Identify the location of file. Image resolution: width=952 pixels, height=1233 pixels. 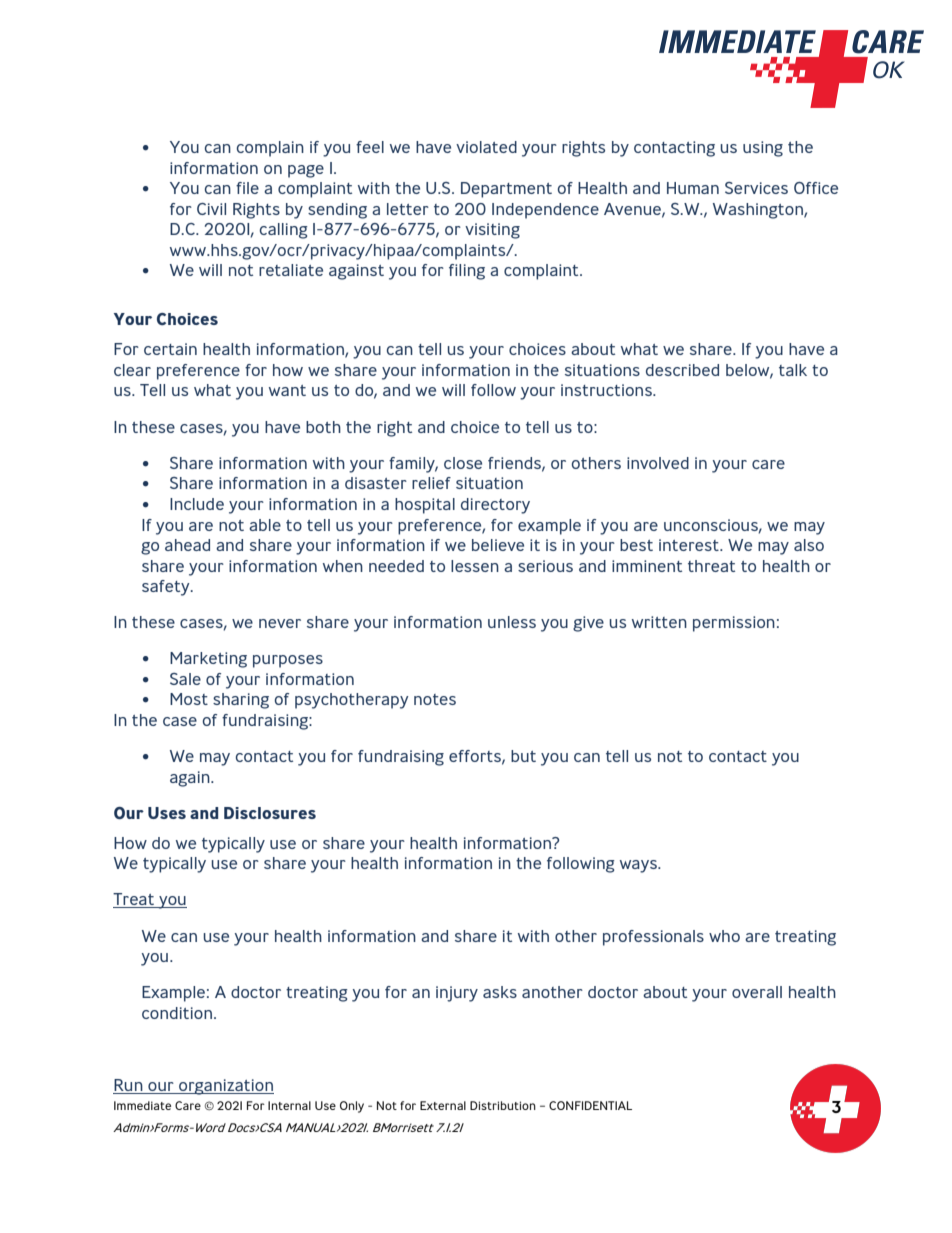
(247, 188).
